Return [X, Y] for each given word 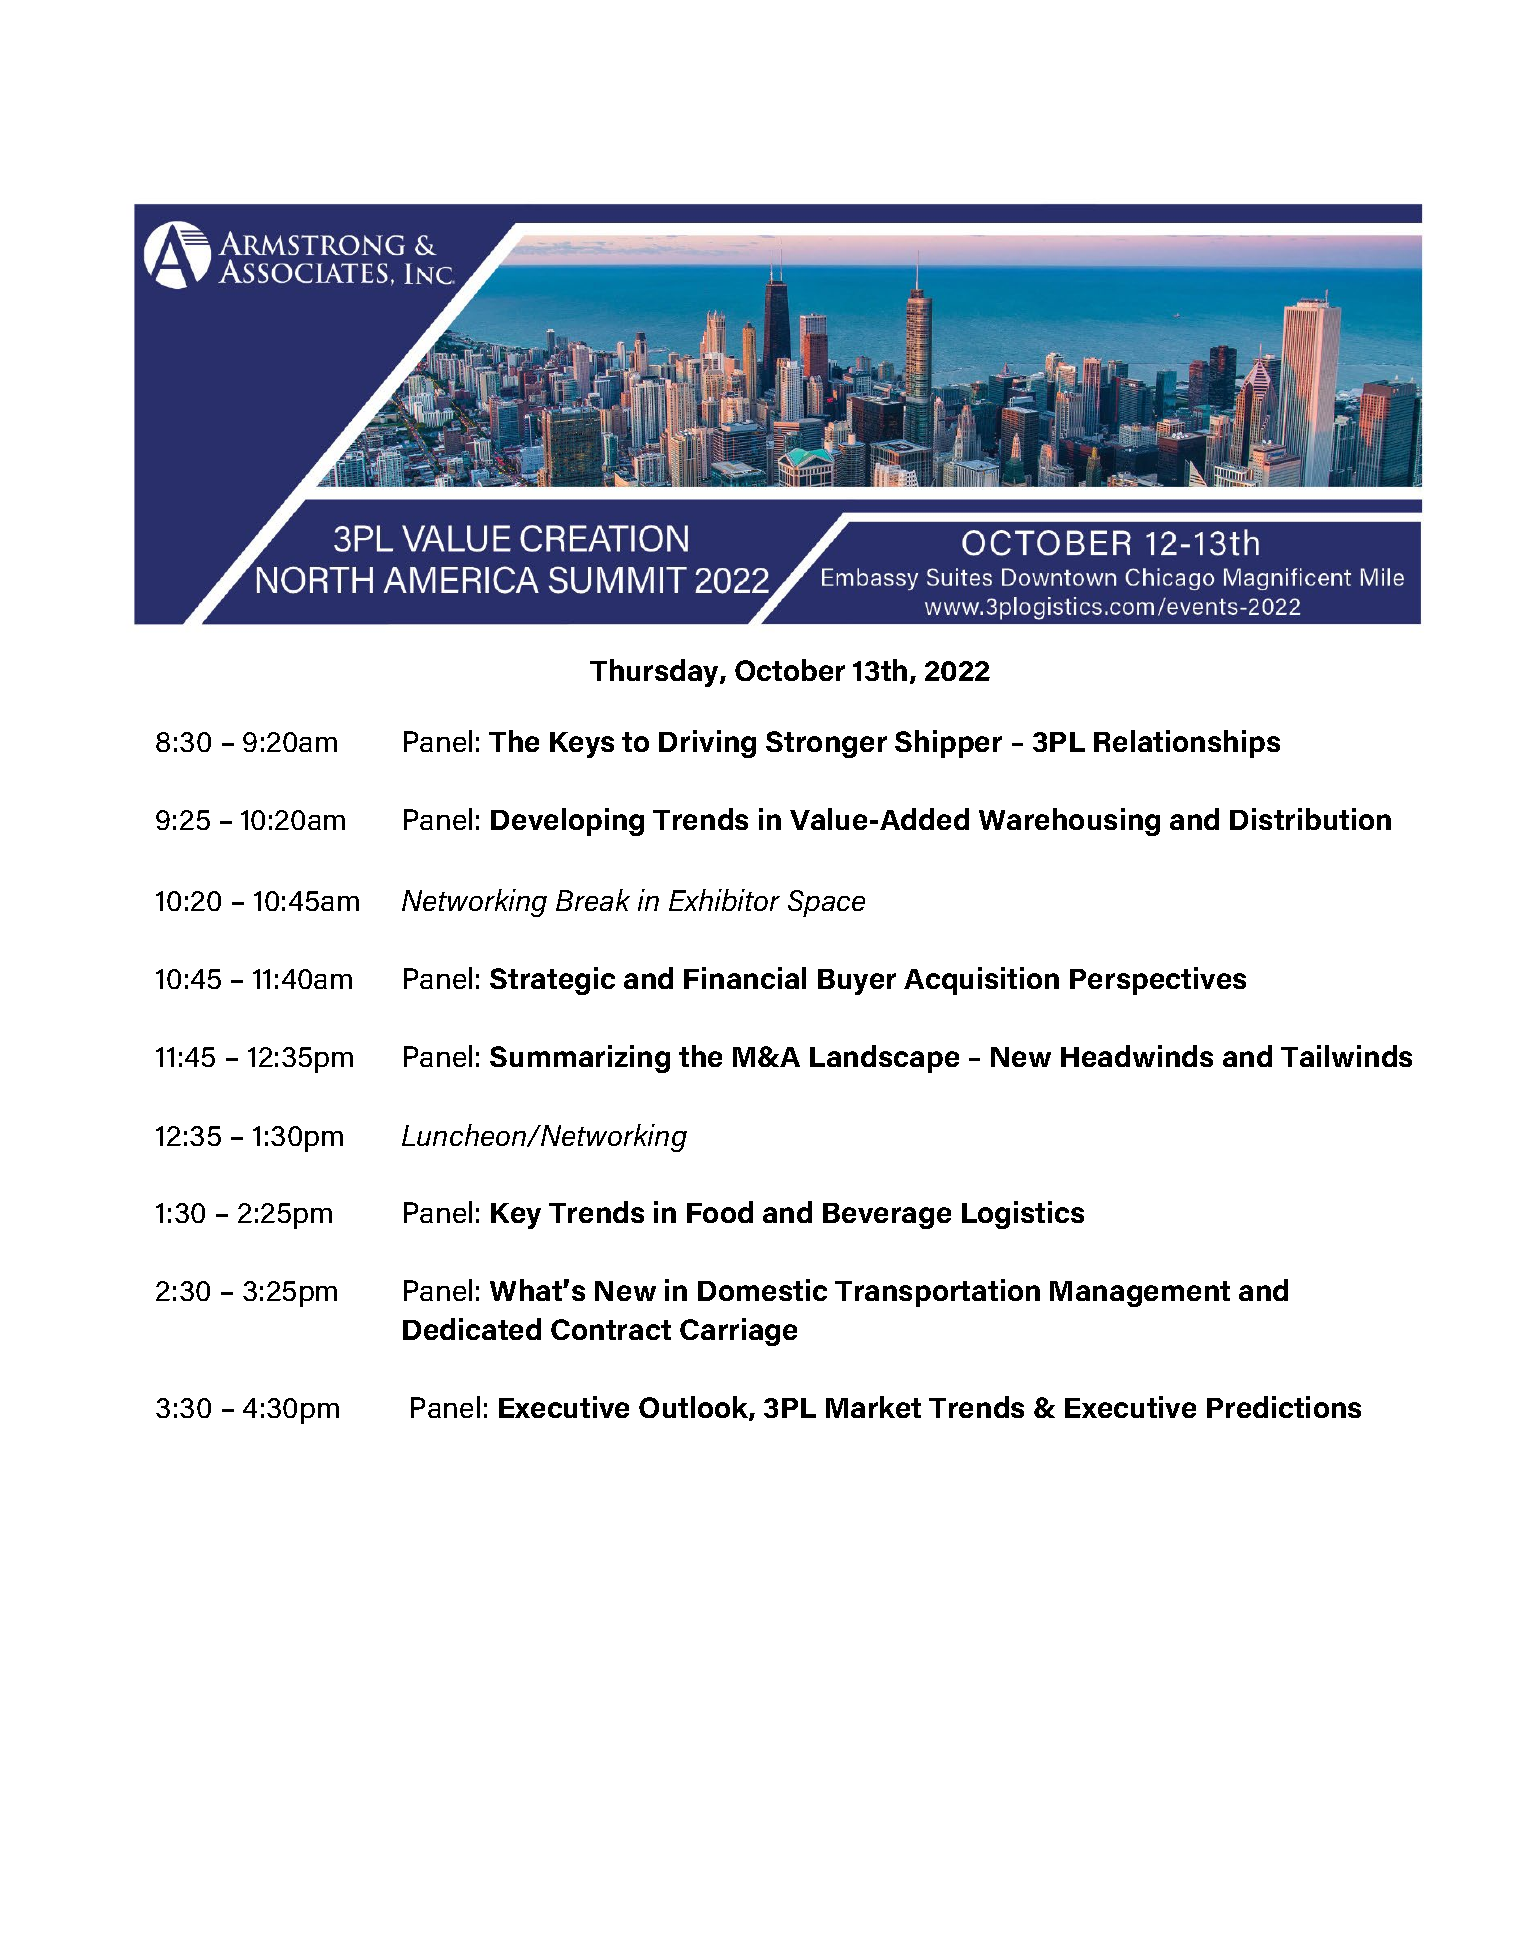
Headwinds [1137, 1056]
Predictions [1284, 1407]
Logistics [1023, 1215]
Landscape [884, 1059]
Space [826, 903]
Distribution [1310, 819]
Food [720, 1212]
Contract [611, 1329]
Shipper [948, 744]
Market [873, 1407]
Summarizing [580, 1059]
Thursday [655, 673]
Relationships [1187, 744]
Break [593, 900]
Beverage [887, 1216]
